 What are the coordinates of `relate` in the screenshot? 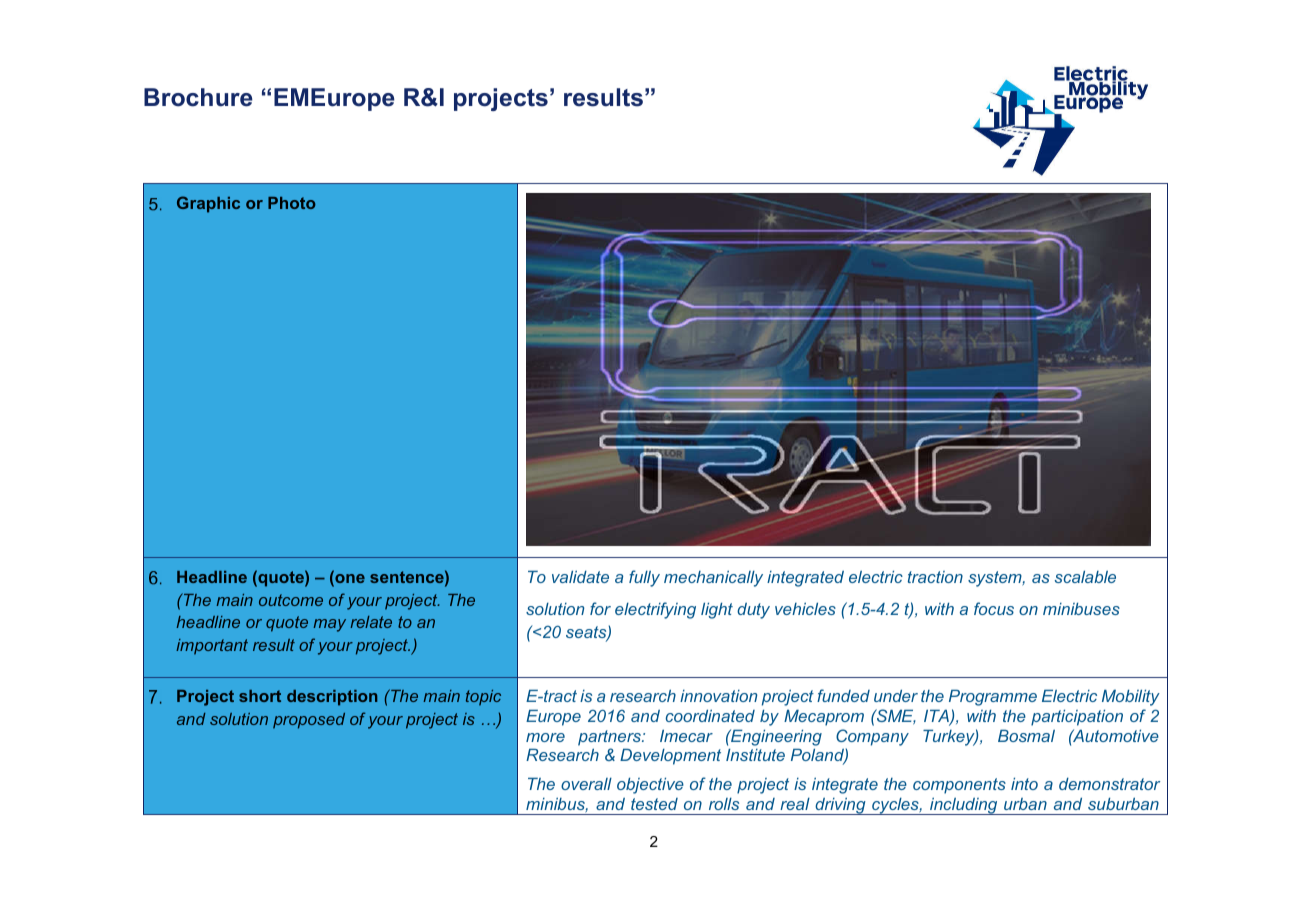 It's located at (371, 622).
